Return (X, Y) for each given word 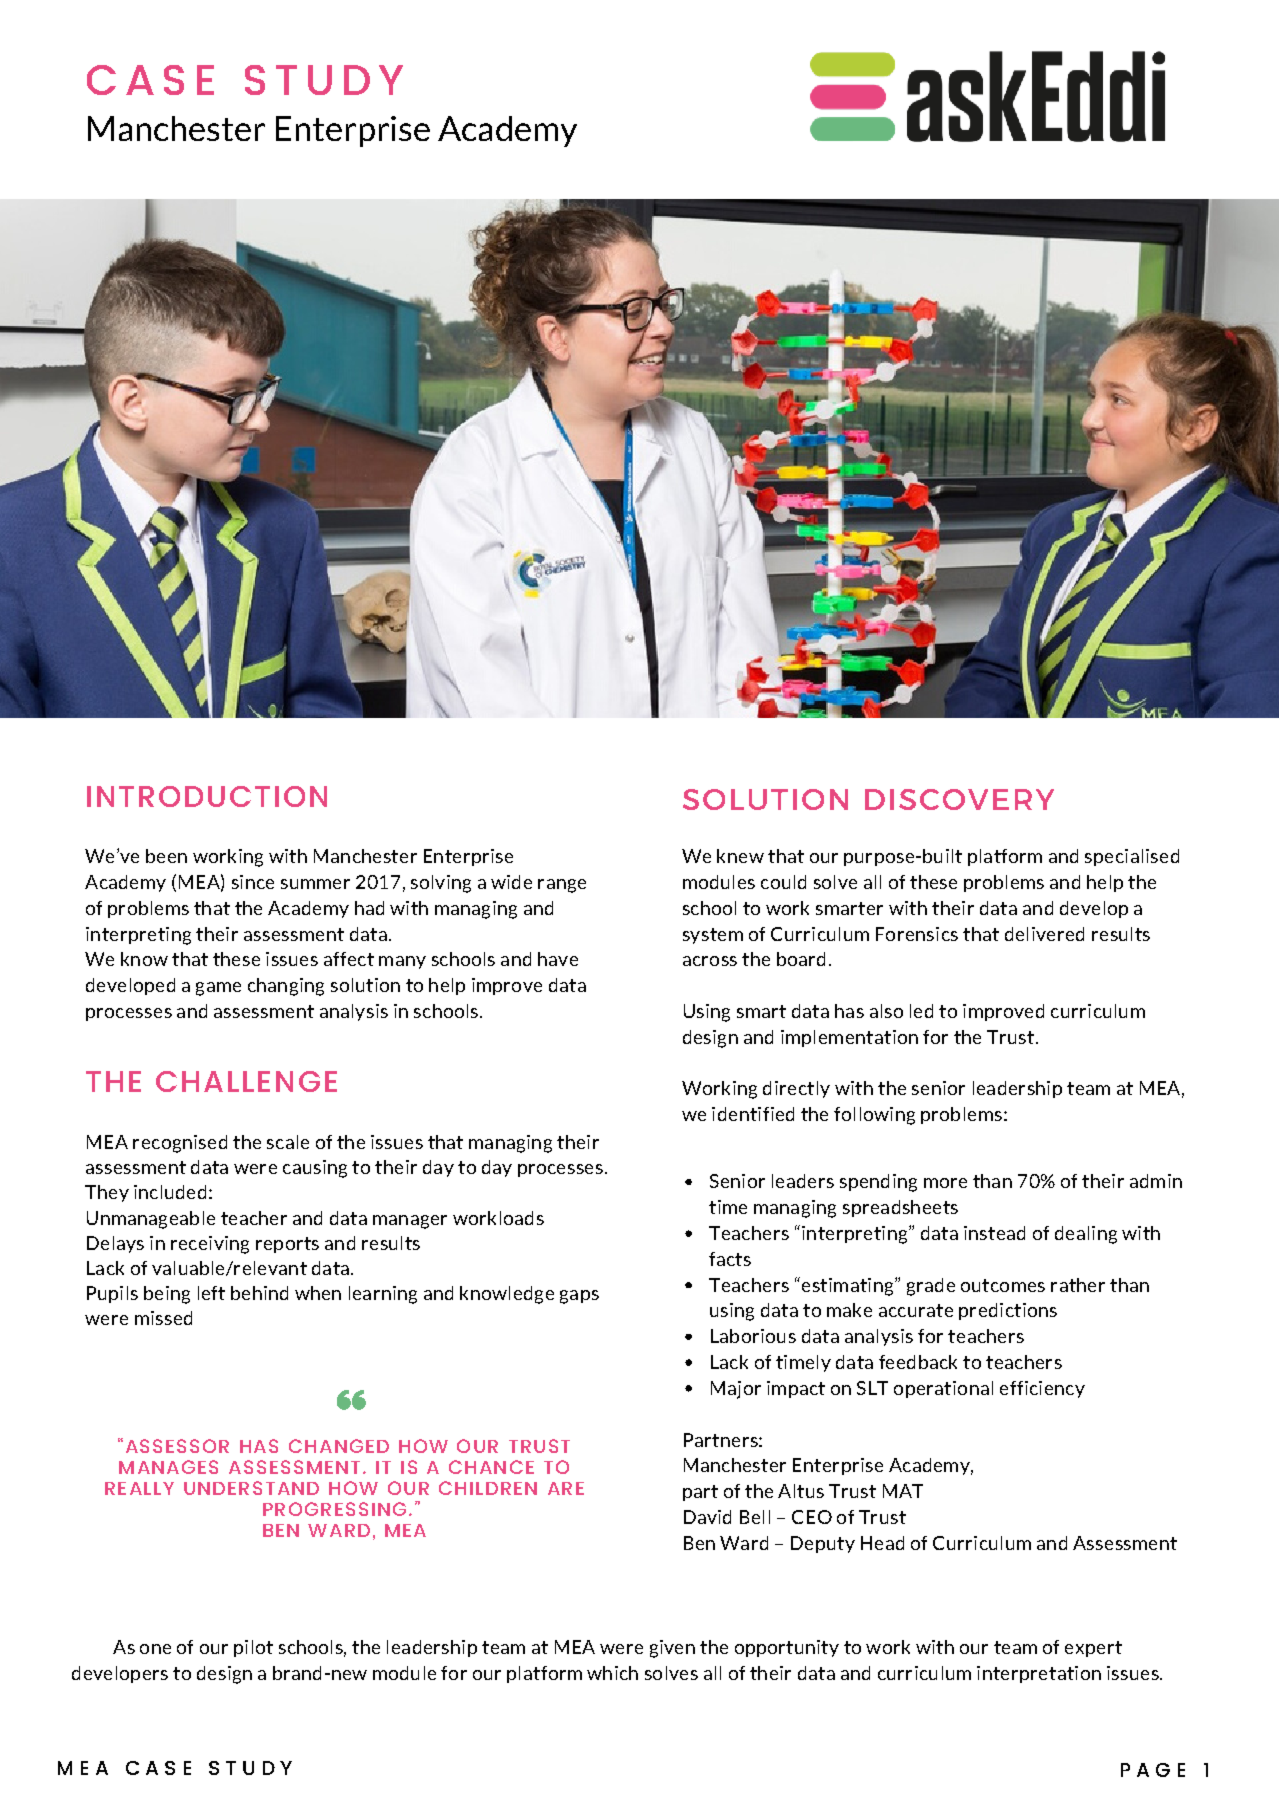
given (672, 1649)
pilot (253, 1648)
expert (1093, 1649)
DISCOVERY (959, 799)
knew (740, 856)
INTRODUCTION (207, 796)
